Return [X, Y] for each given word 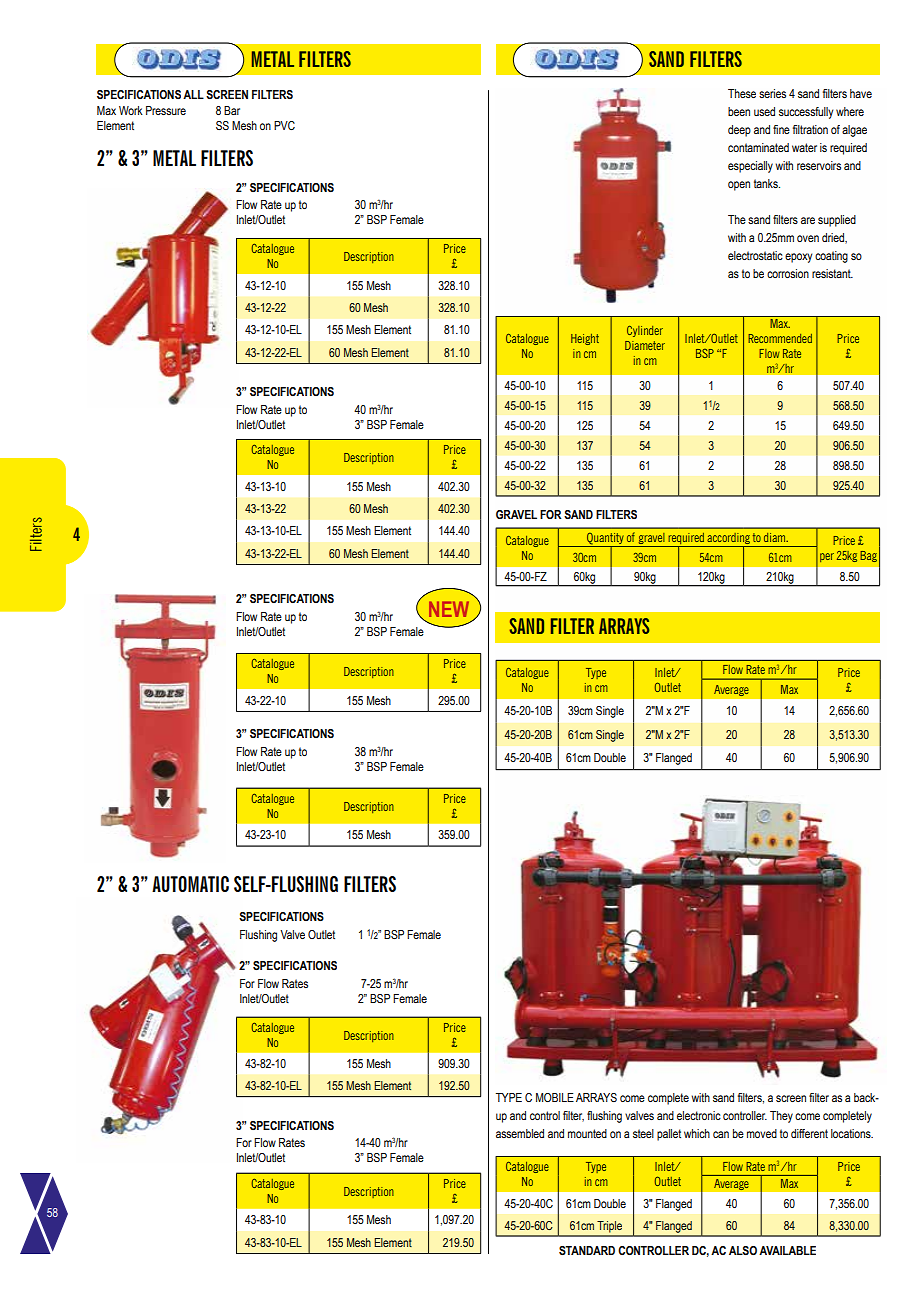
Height [585, 339]
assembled [520, 1133]
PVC [284, 125]
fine [781, 129]
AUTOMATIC [190, 884]
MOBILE [555, 1097]
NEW [449, 609]
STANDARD [587, 1250]
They [781, 1117]
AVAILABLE [787, 1250]
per [827, 557]
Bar [232, 110]
